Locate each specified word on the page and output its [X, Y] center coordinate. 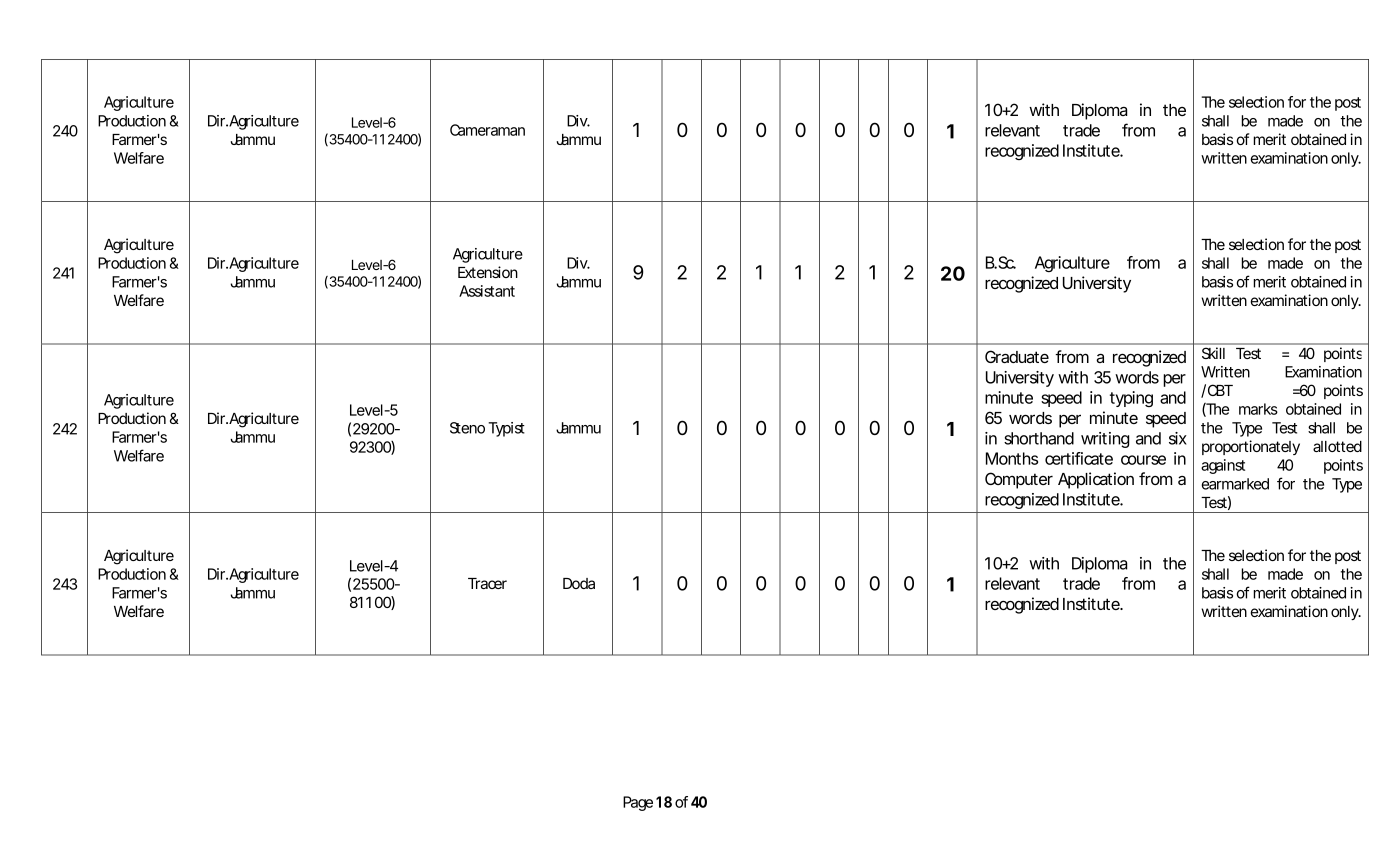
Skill [1213, 353]
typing [1131, 399]
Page [638, 803]
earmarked [1235, 484]
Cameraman [487, 130]
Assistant [487, 291]
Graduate [1017, 356]
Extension [488, 272]
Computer [1019, 480]
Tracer [487, 583]
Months [1012, 458]
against [1223, 466]
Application [1096, 480]
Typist [506, 429]
